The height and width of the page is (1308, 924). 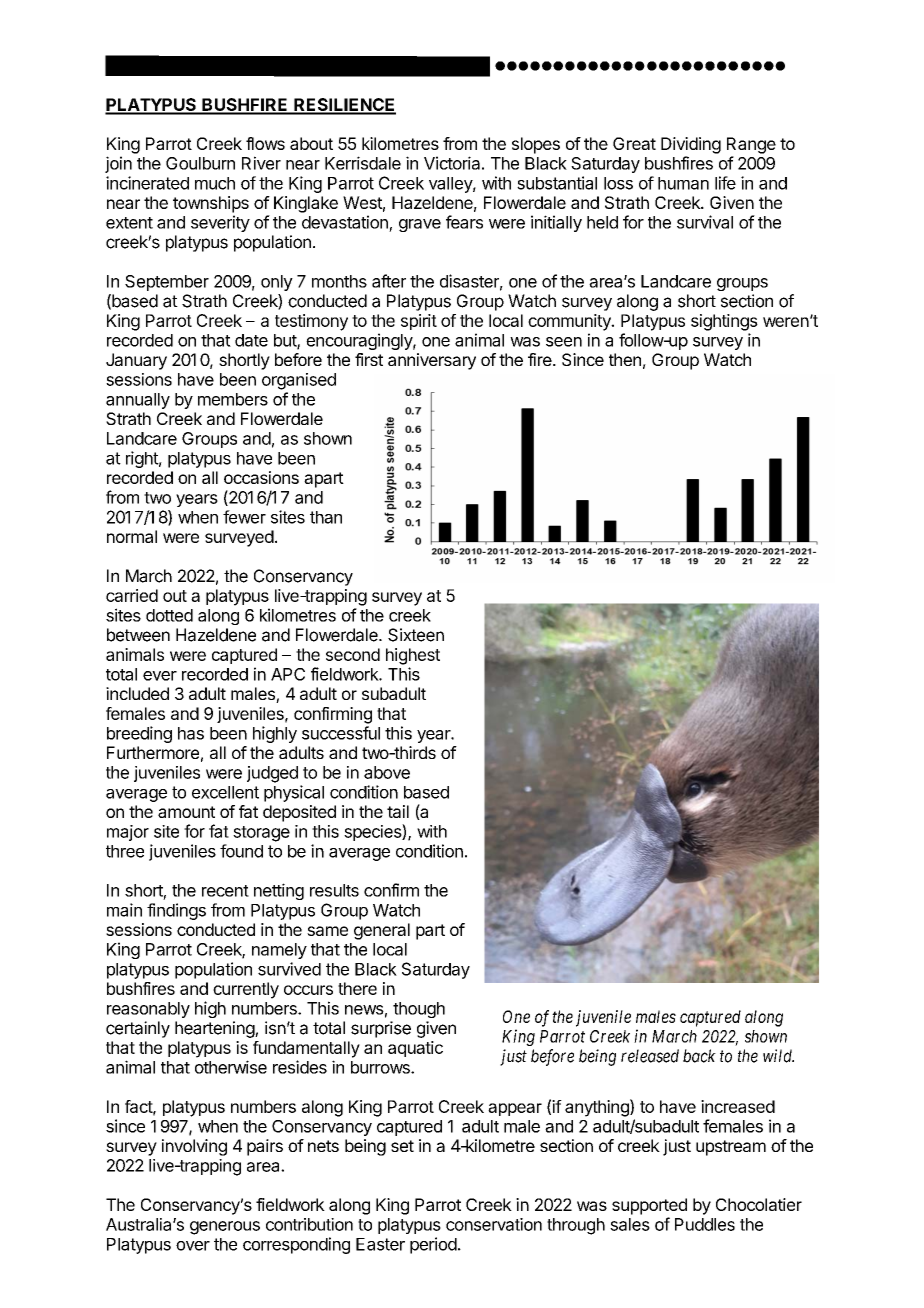 I want to click on then, so click(x=625, y=359).
